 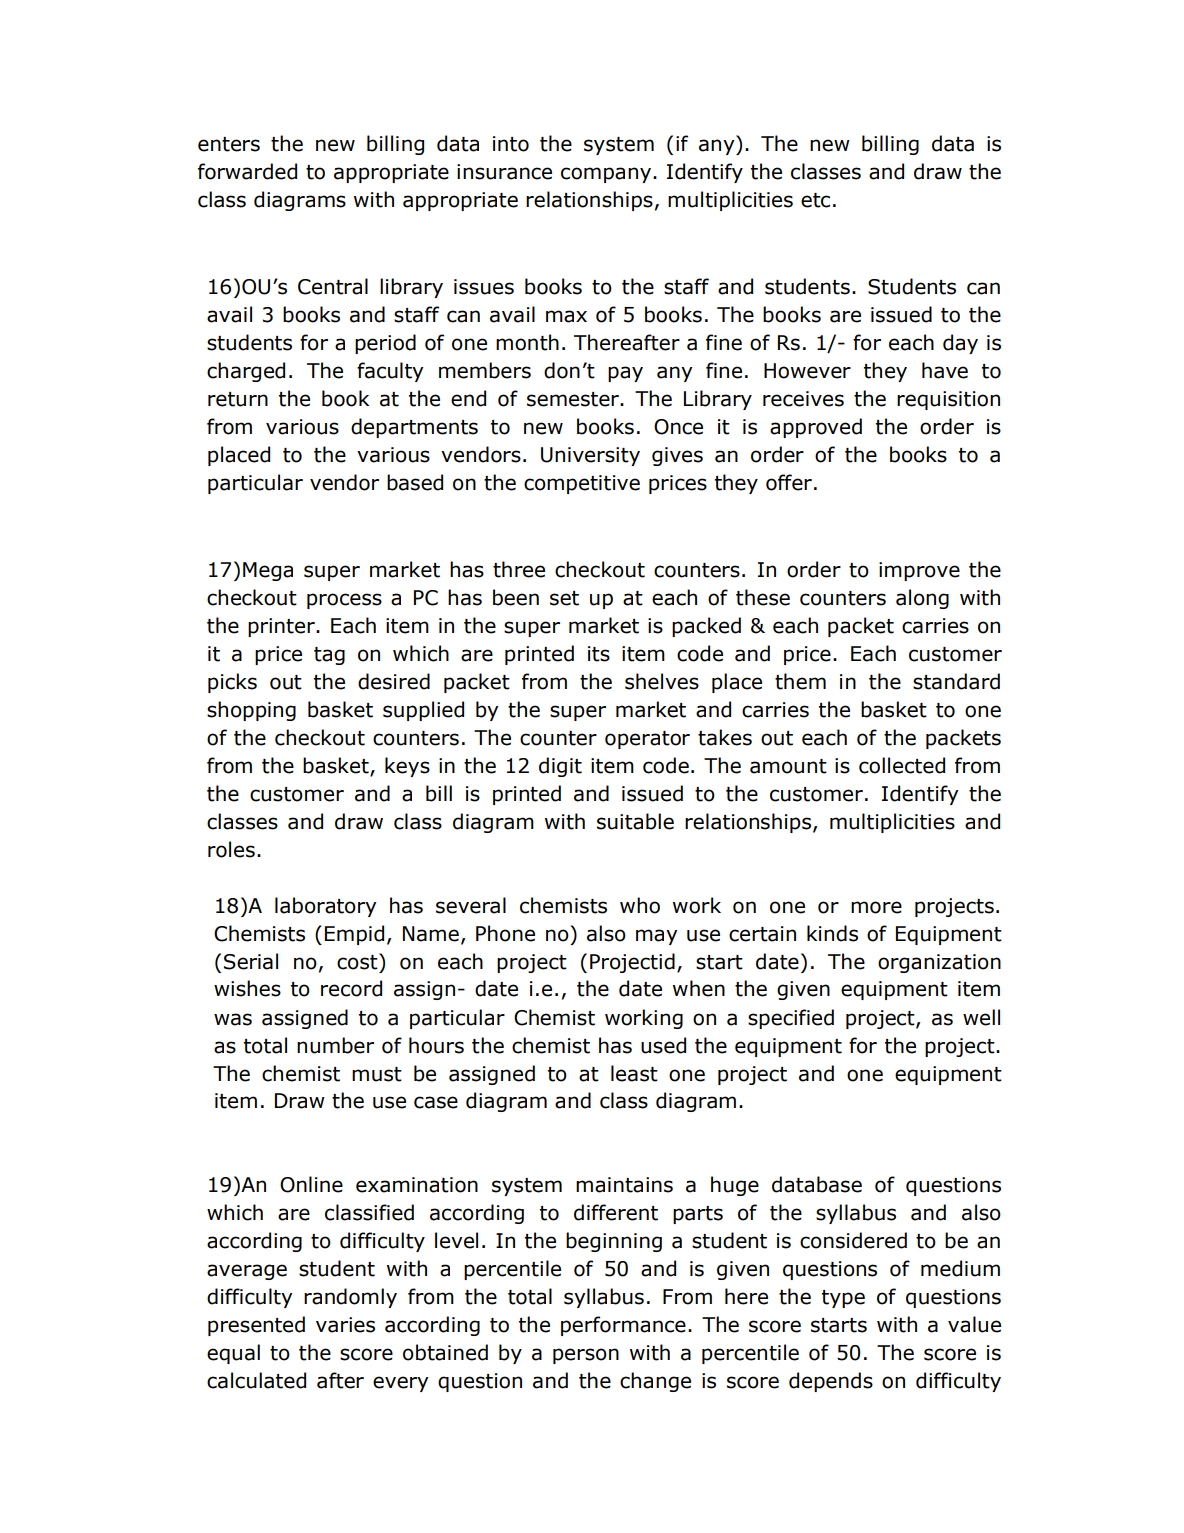 What do you see at coordinates (407, 767) in the page?
I see `keys` at bounding box center [407, 767].
